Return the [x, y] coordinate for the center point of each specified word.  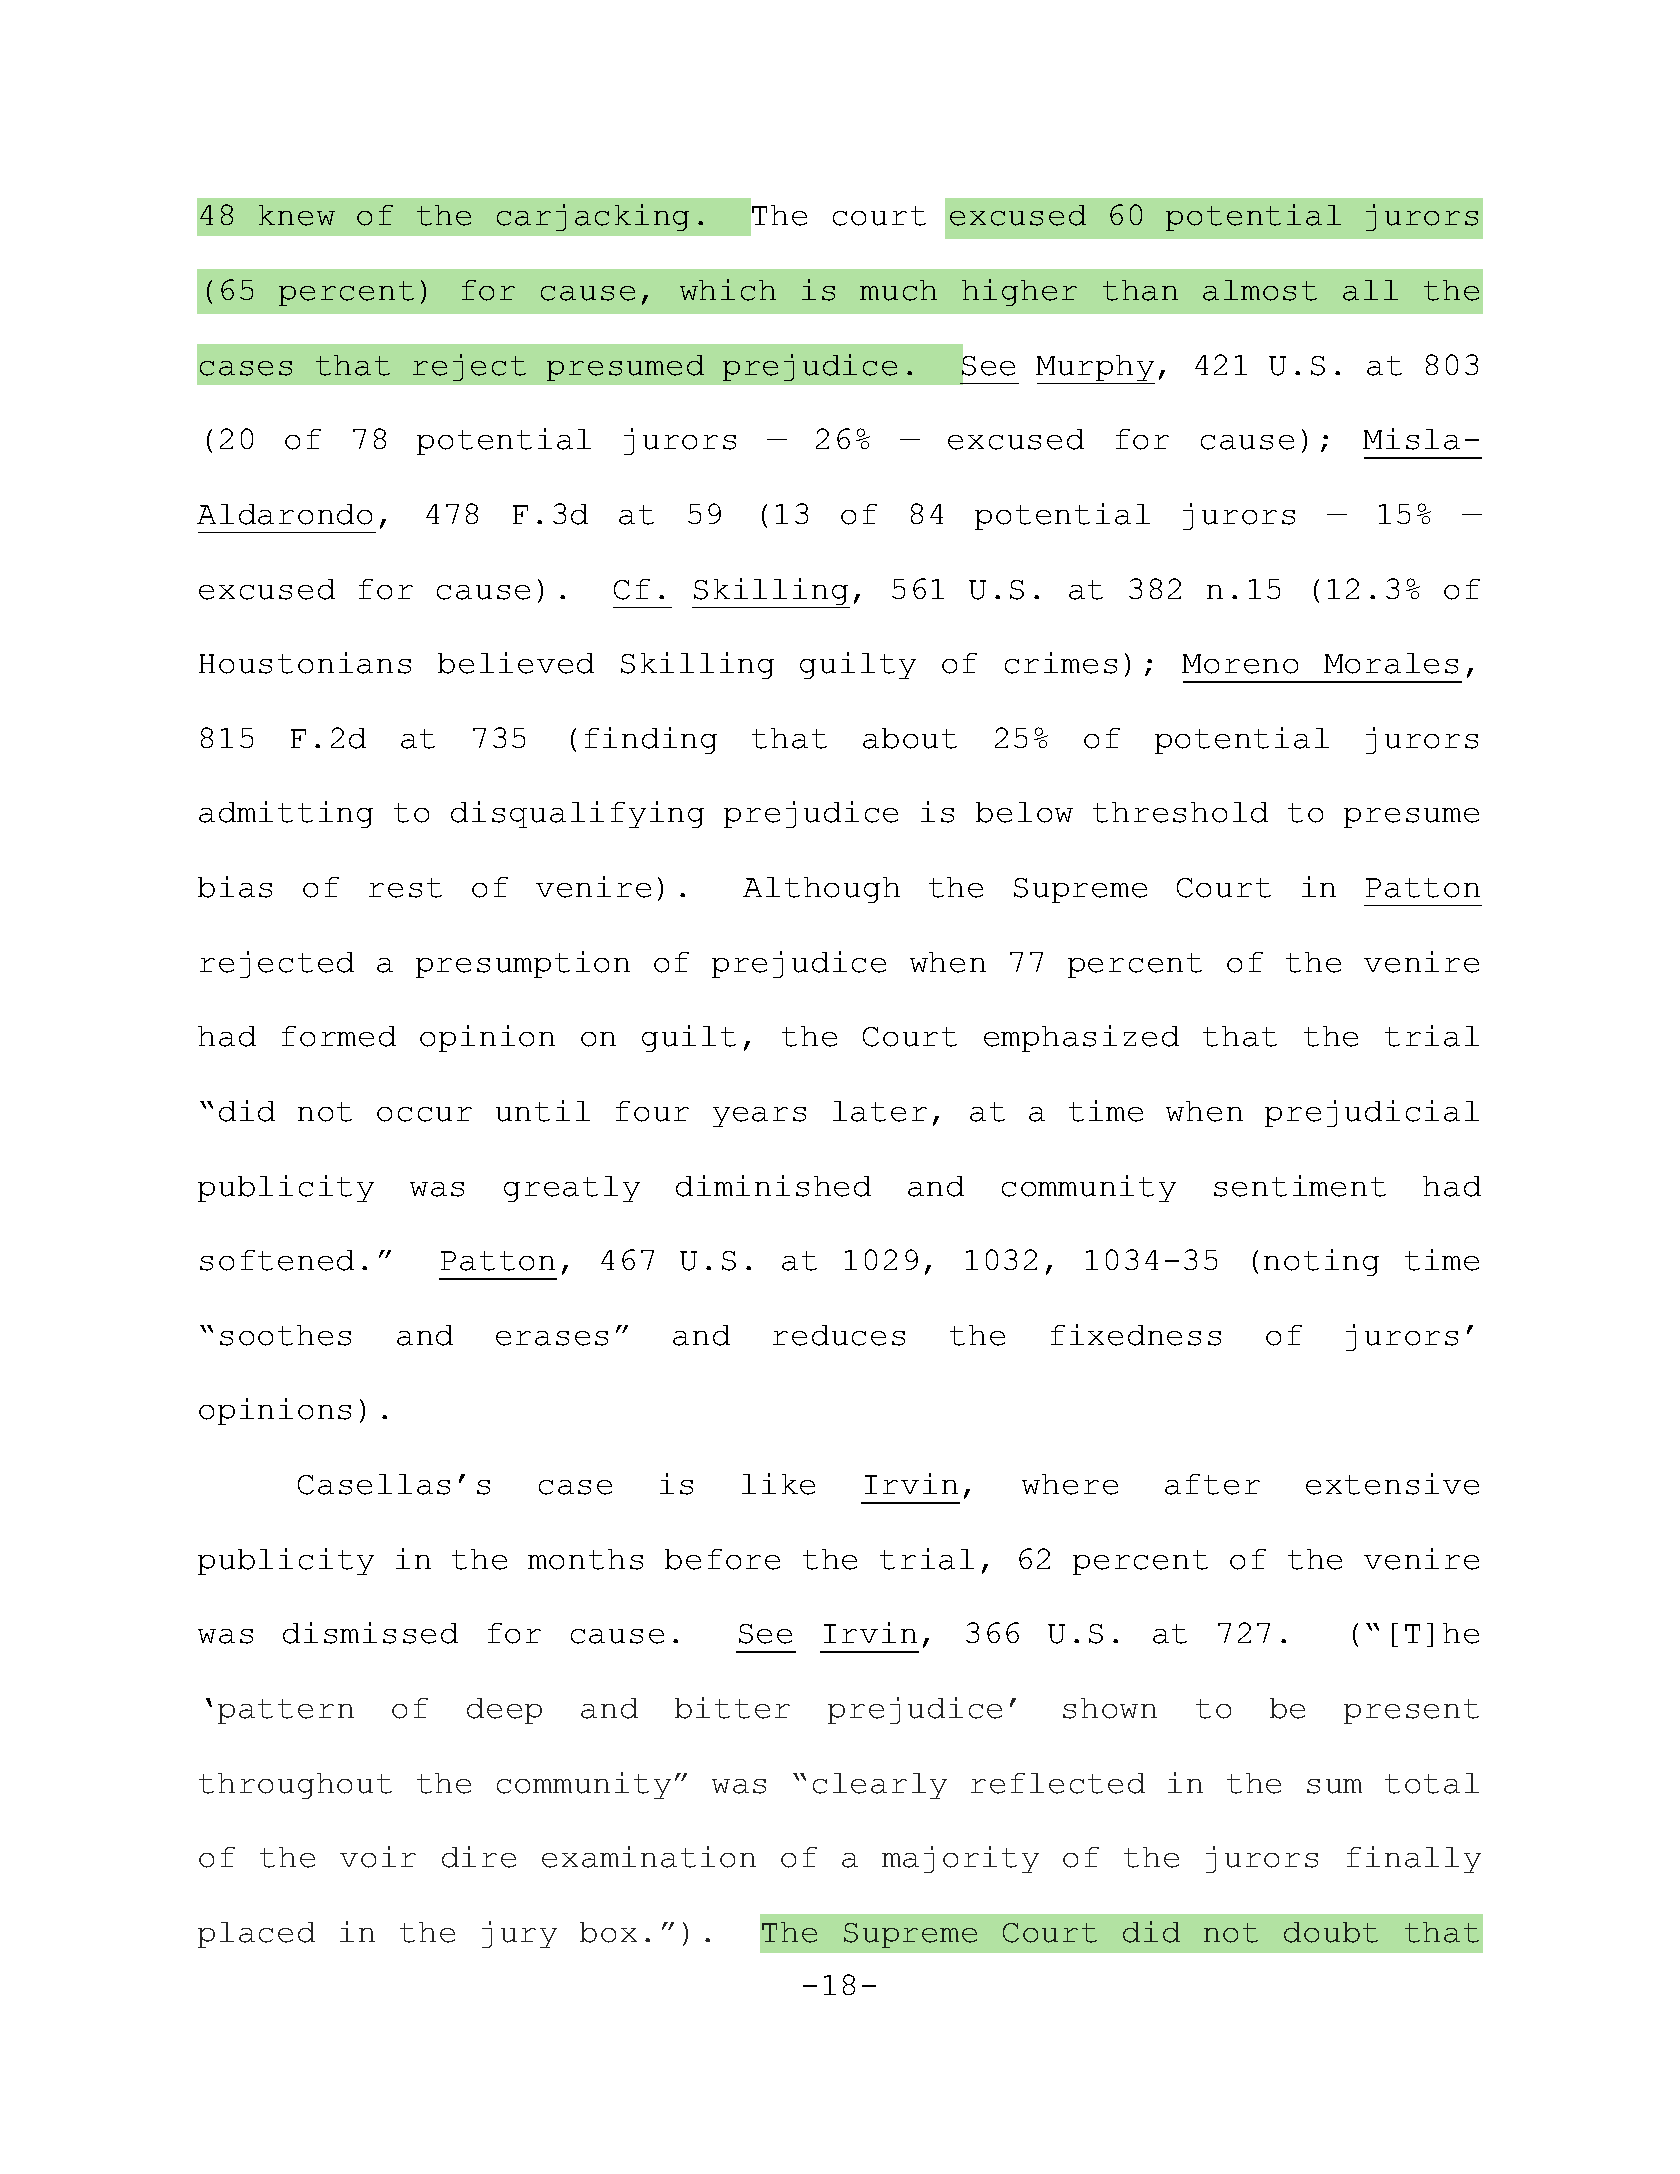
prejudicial [1372, 1113]
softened [277, 1260]
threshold [1180, 812]
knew [297, 215]
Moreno [1240, 664]
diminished [773, 1186]
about [910, 738]
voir [378, 1857]
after [1212, 1484]
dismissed [370, 1633]
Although [821, 890]
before [722, 1559]
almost [1260, 290]
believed [516, 663]
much [898, 290]
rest [405, 888]
